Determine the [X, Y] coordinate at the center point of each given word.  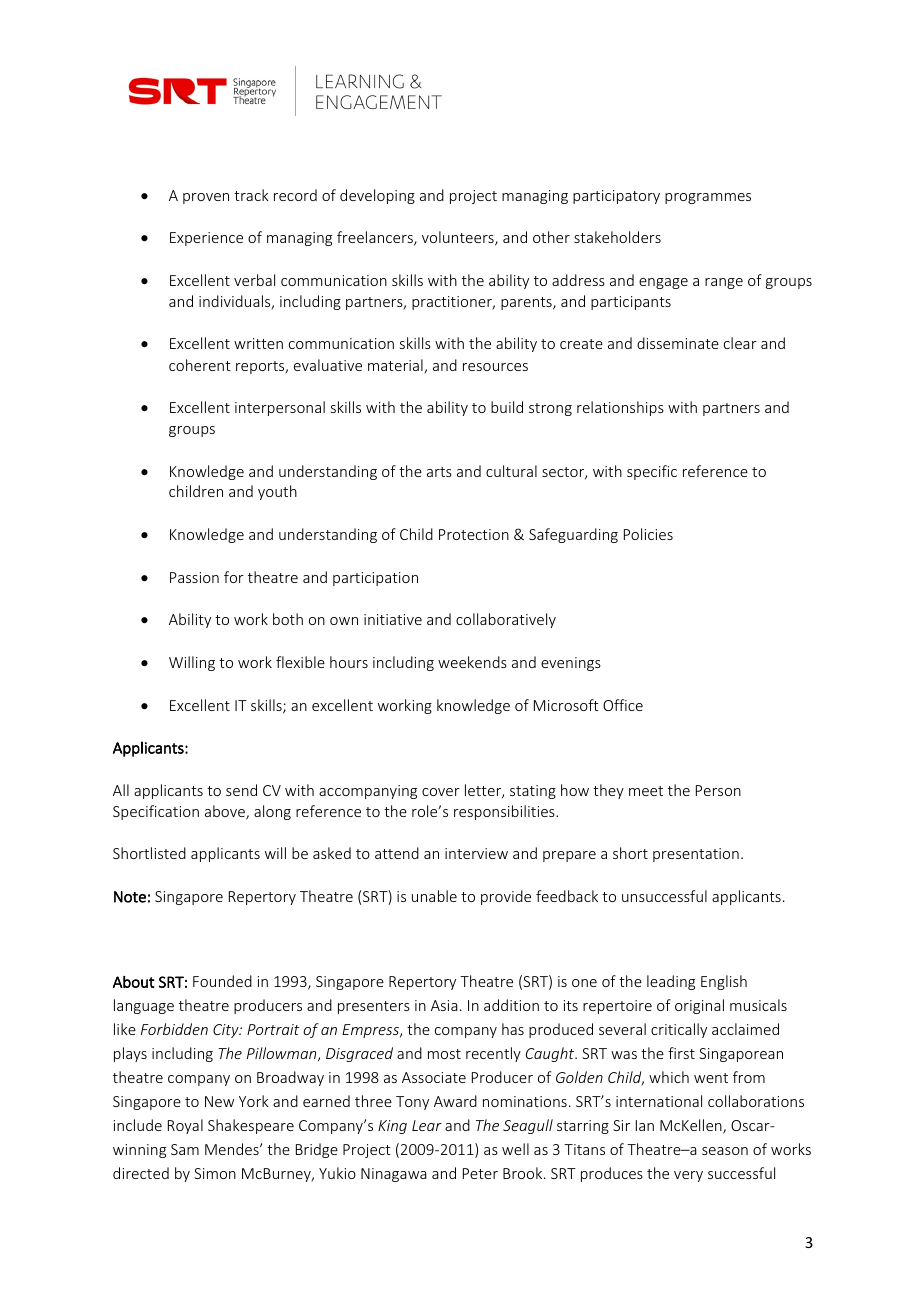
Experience [206, 239]
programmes [708, 198]
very [688, 1176]
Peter [480, 1173]
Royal [185, 1126]
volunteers [459, 238]
